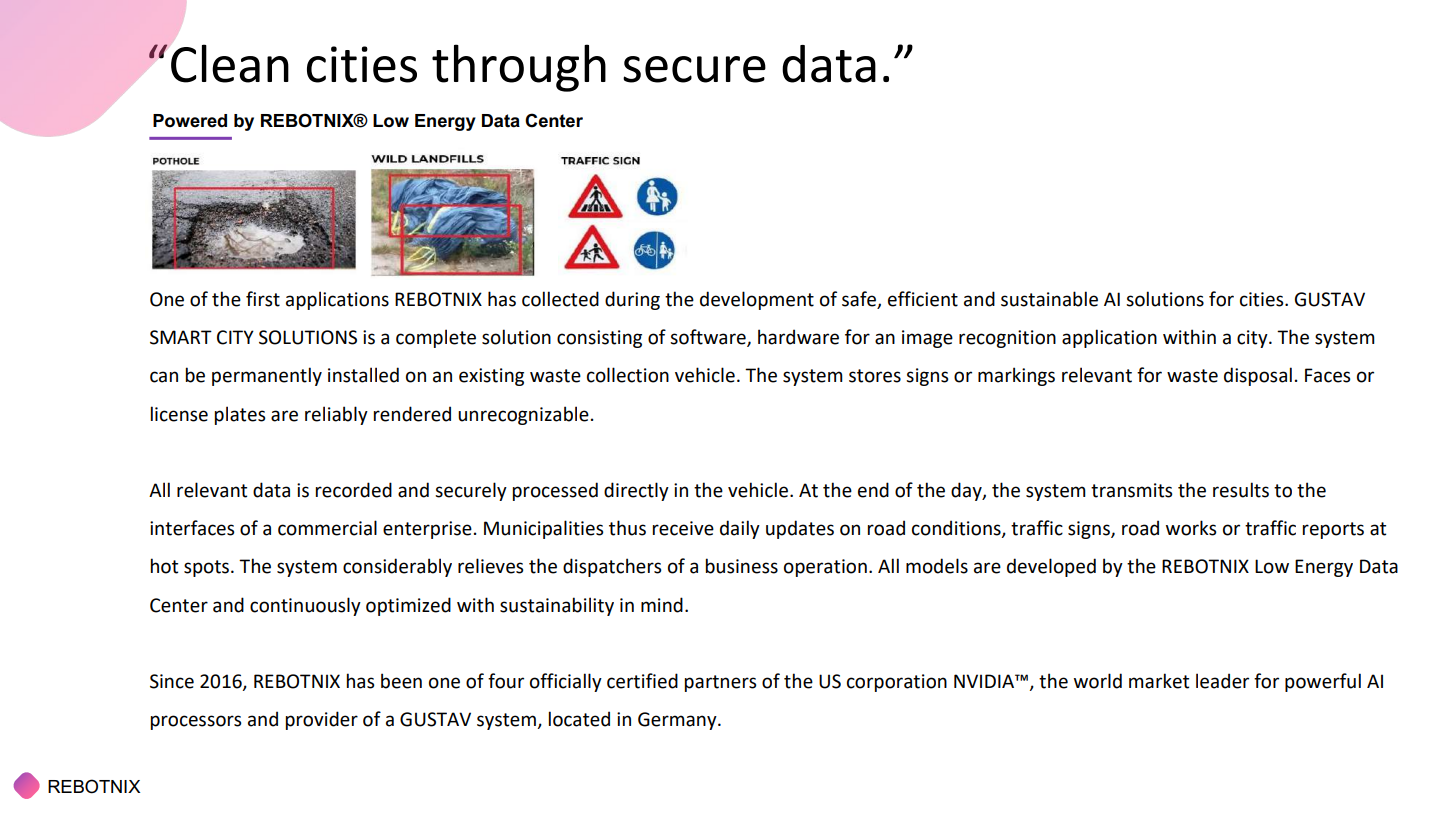 The image size is (1456, 819). I want to click on provider, so click(322, 720).
